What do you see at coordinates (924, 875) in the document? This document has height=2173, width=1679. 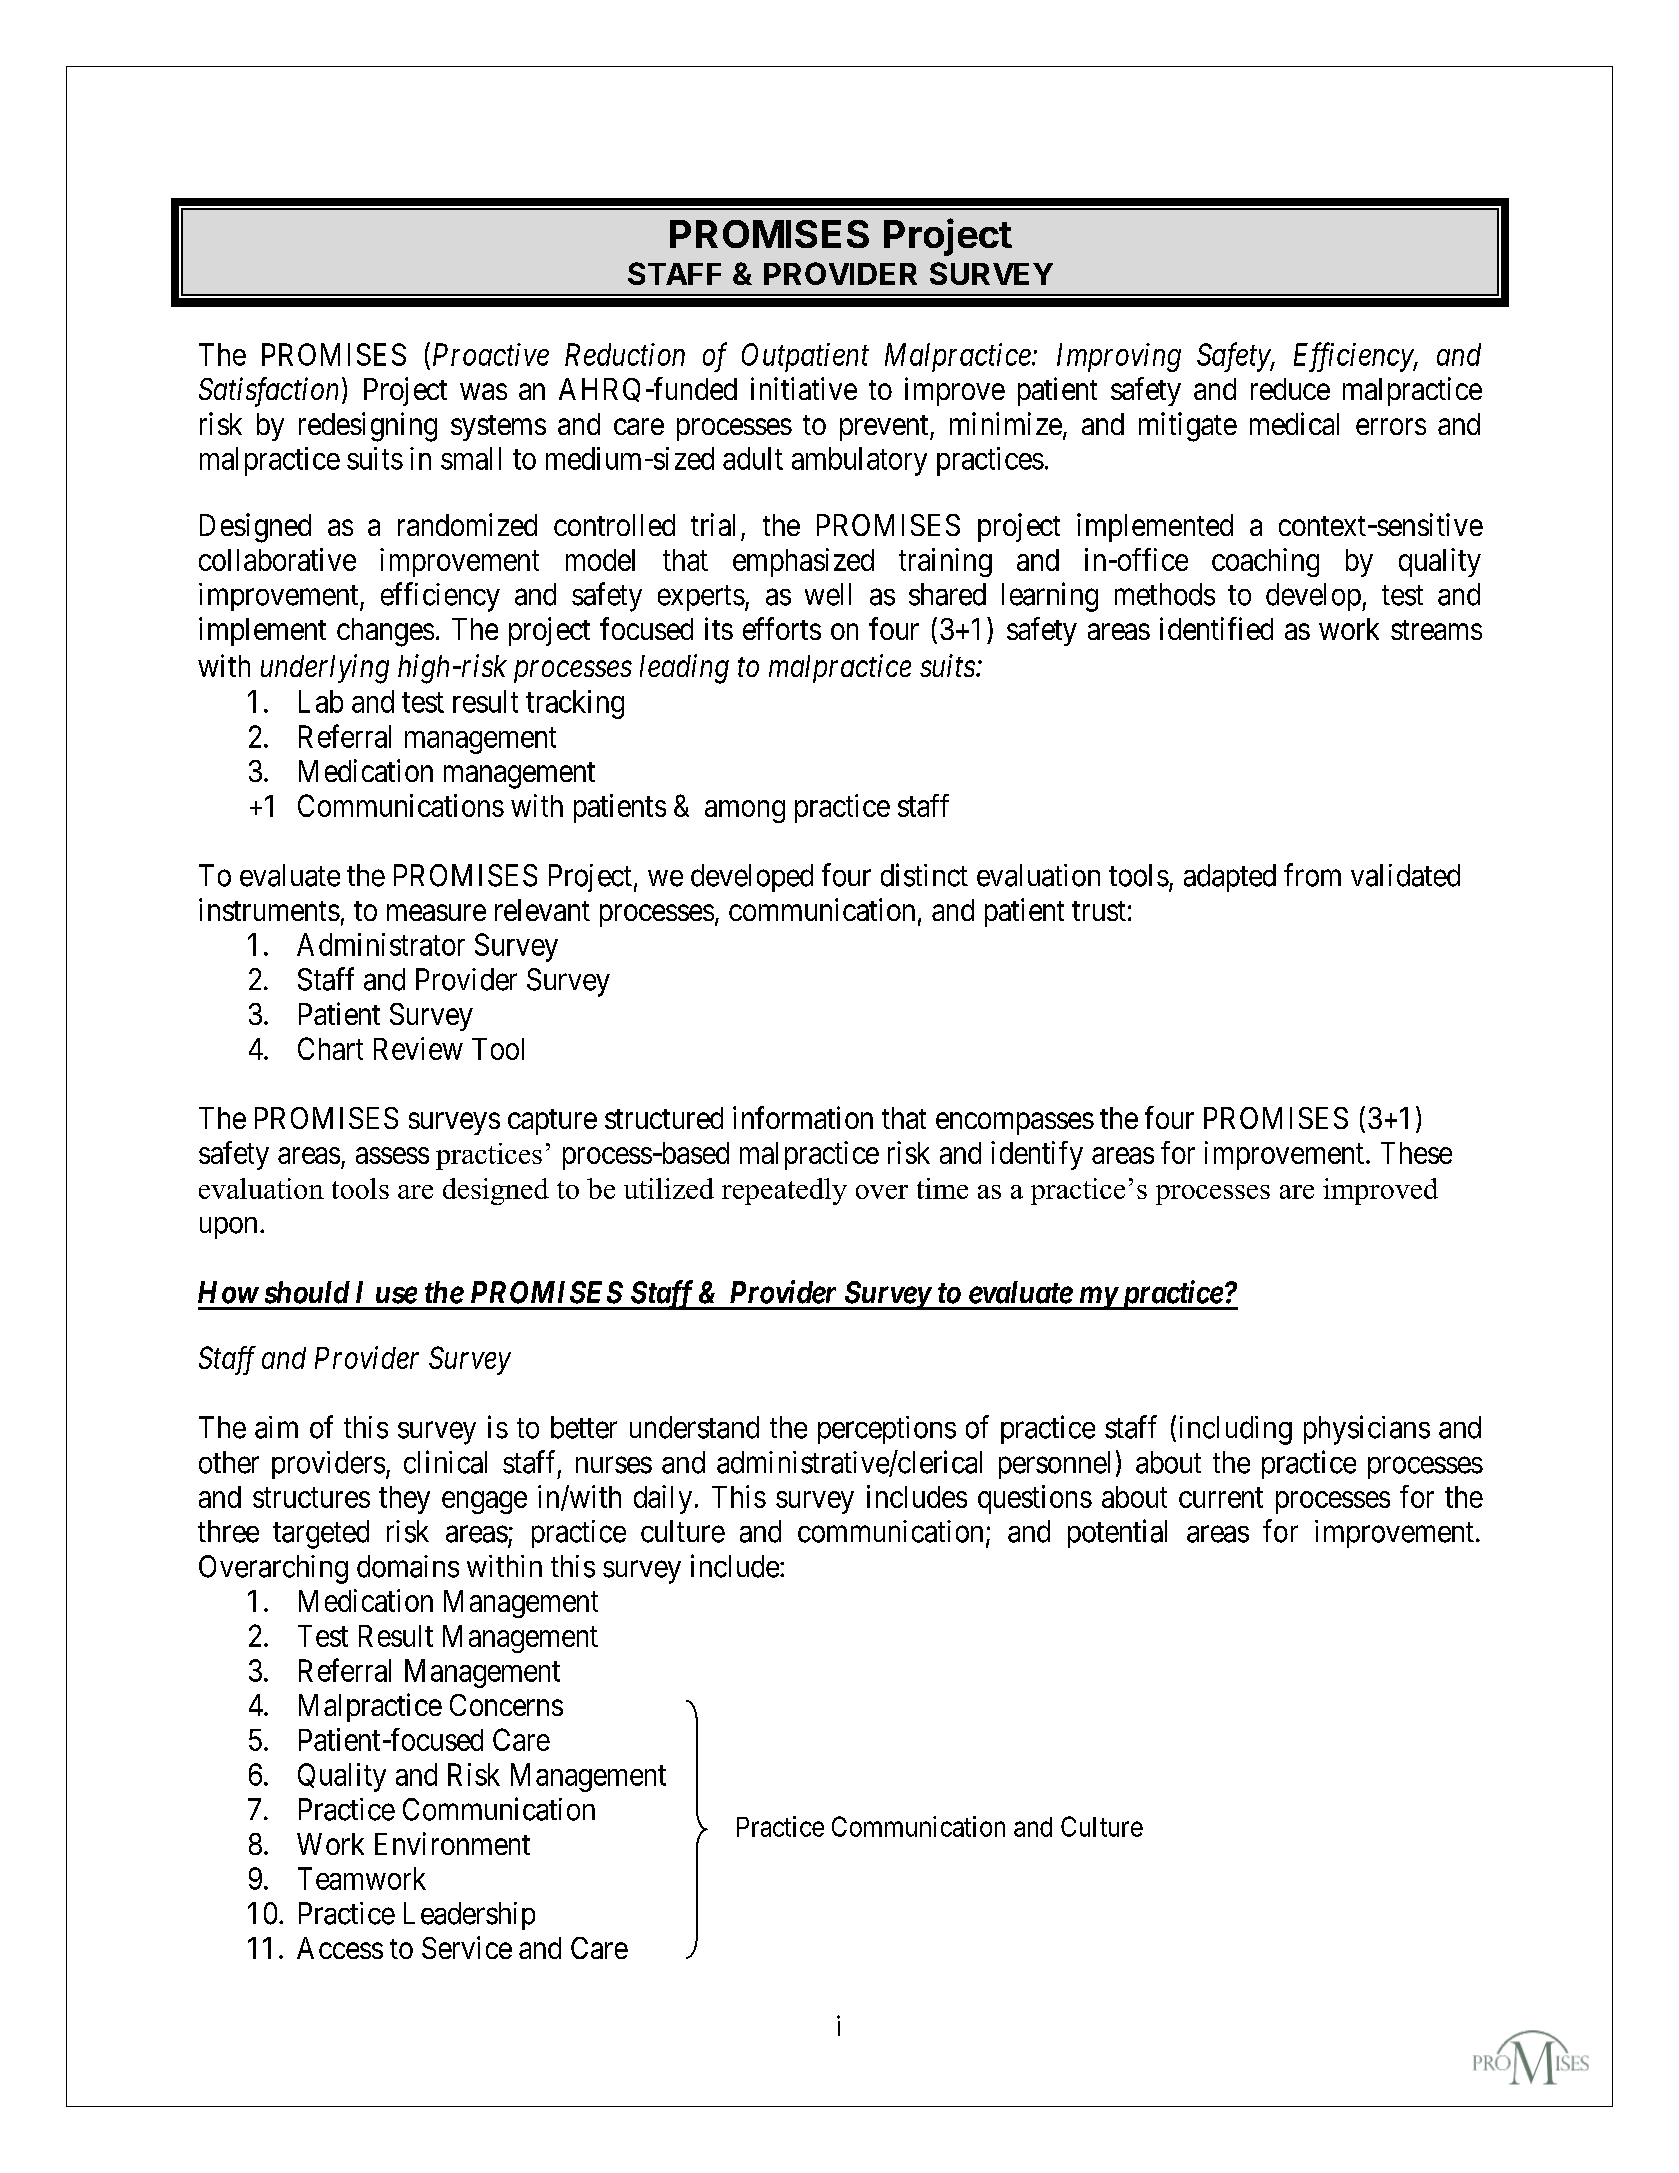 I see `distinct` at bounding box center [924, 875].
